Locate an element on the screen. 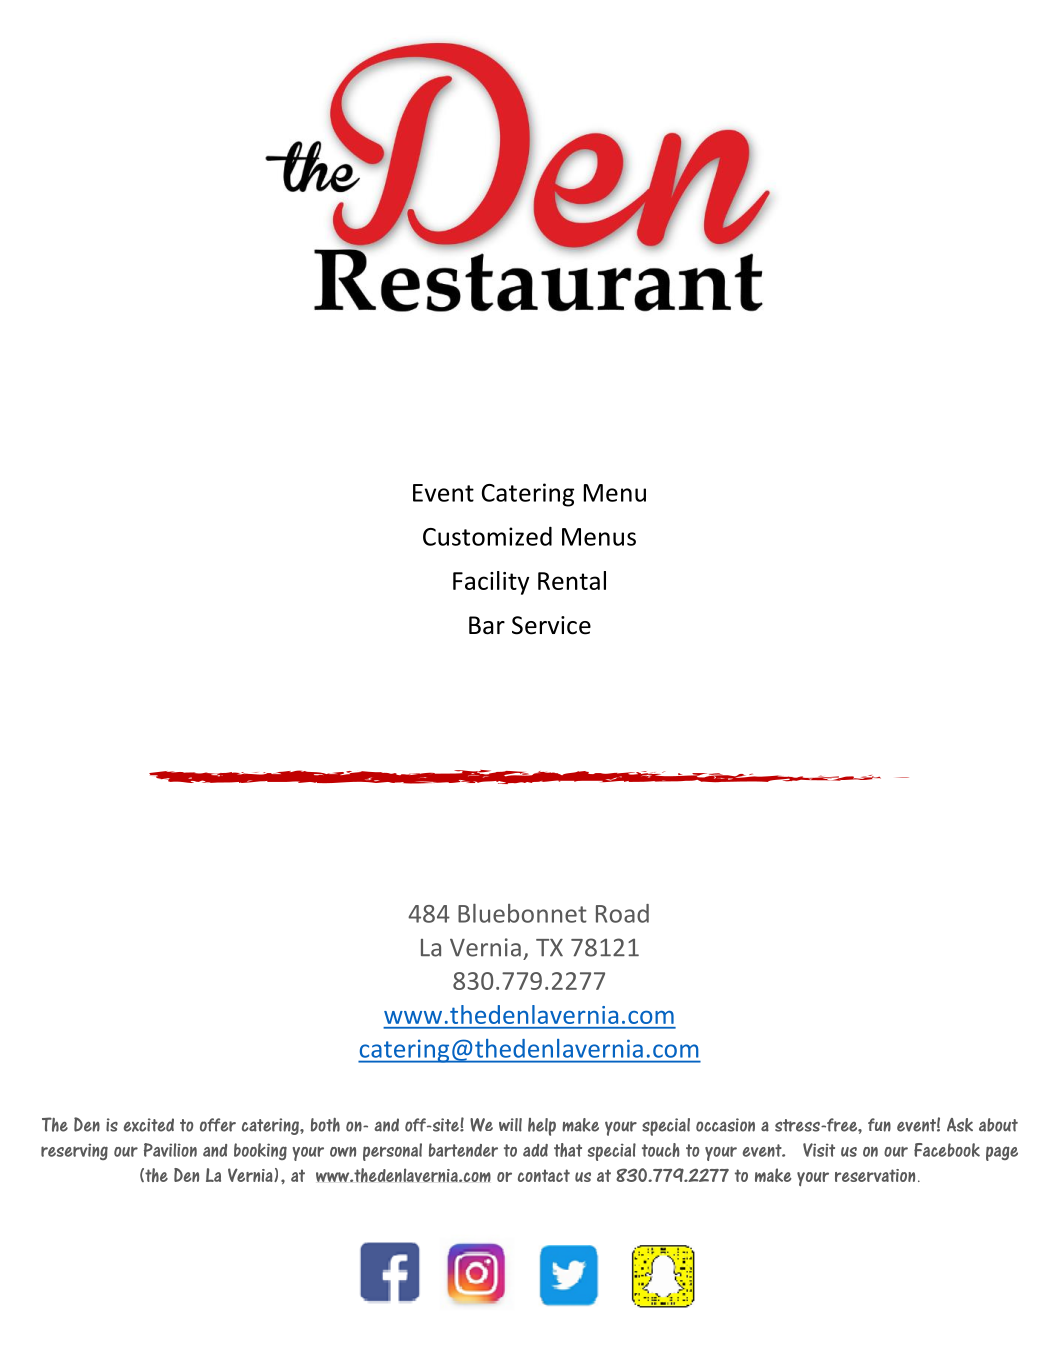 Image resolution: width=1059 pixels, height=1370 pixels. add is located at coordinates (535, 1150).
